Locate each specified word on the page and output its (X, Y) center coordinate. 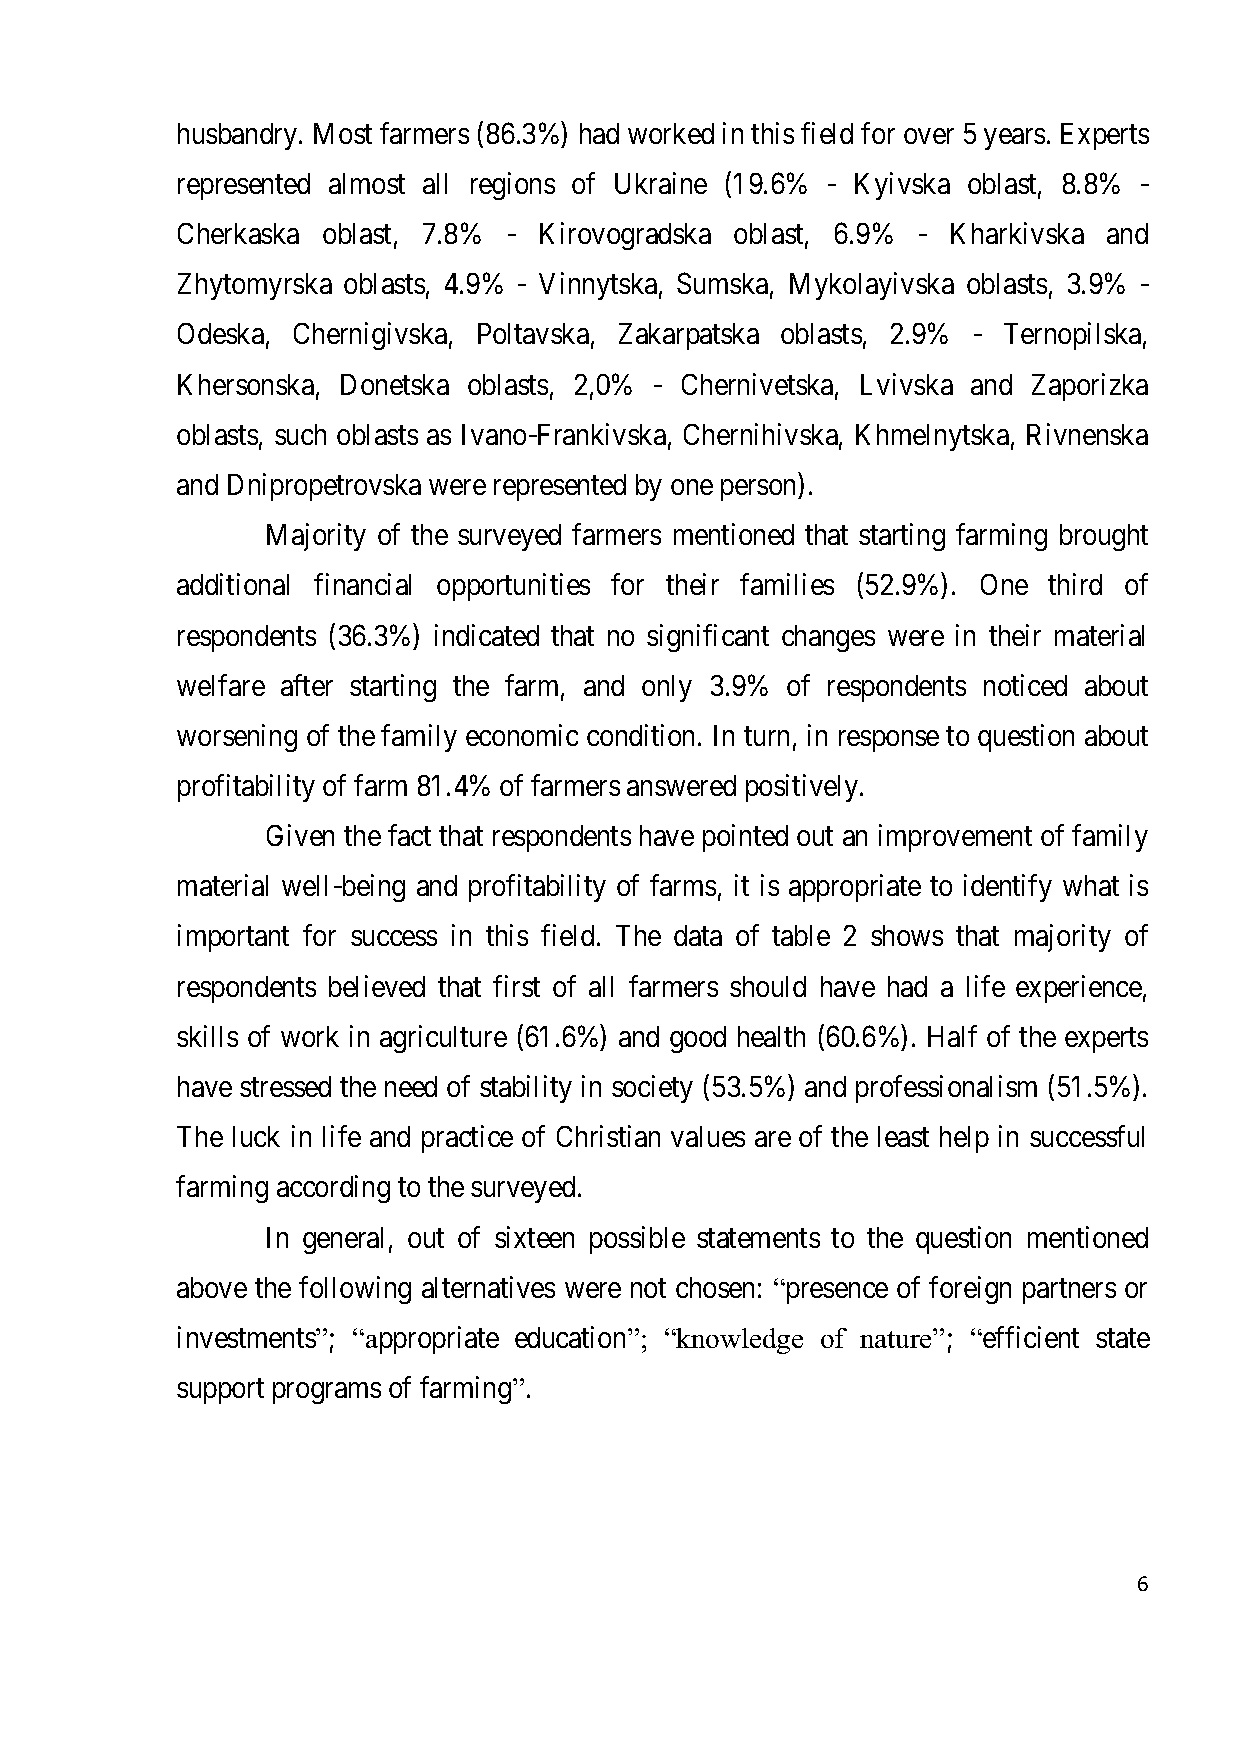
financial (362, 584)
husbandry (239, 136)
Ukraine (661, 183)
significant (708, 638)
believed (377, 986)
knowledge (739, 1341)
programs (327, 1393)
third (1075, 584)
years (1014, 139)
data (698, 935)
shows (907, 935)
